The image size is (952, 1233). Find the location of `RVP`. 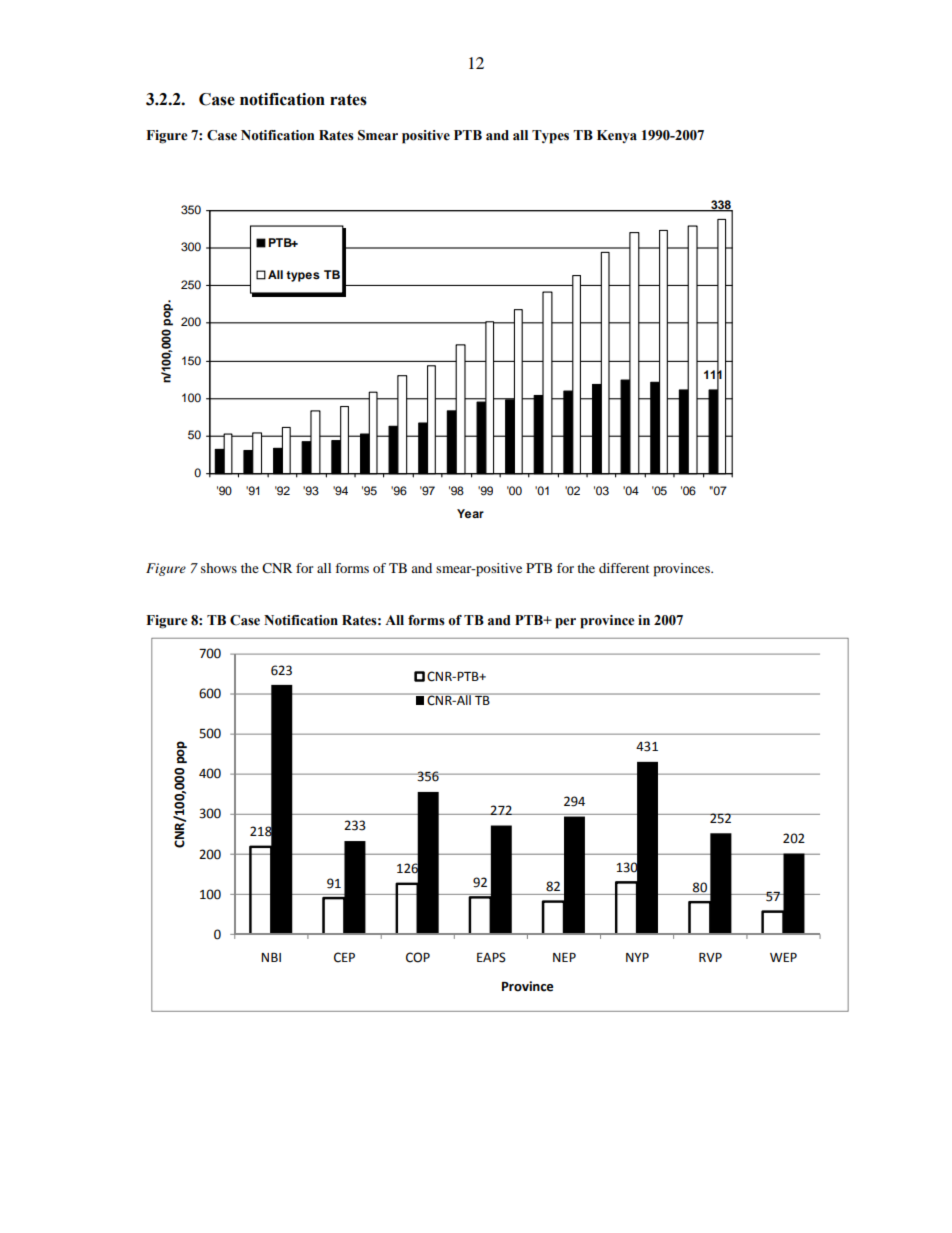

RVP is located at coordinates (710, 957).
